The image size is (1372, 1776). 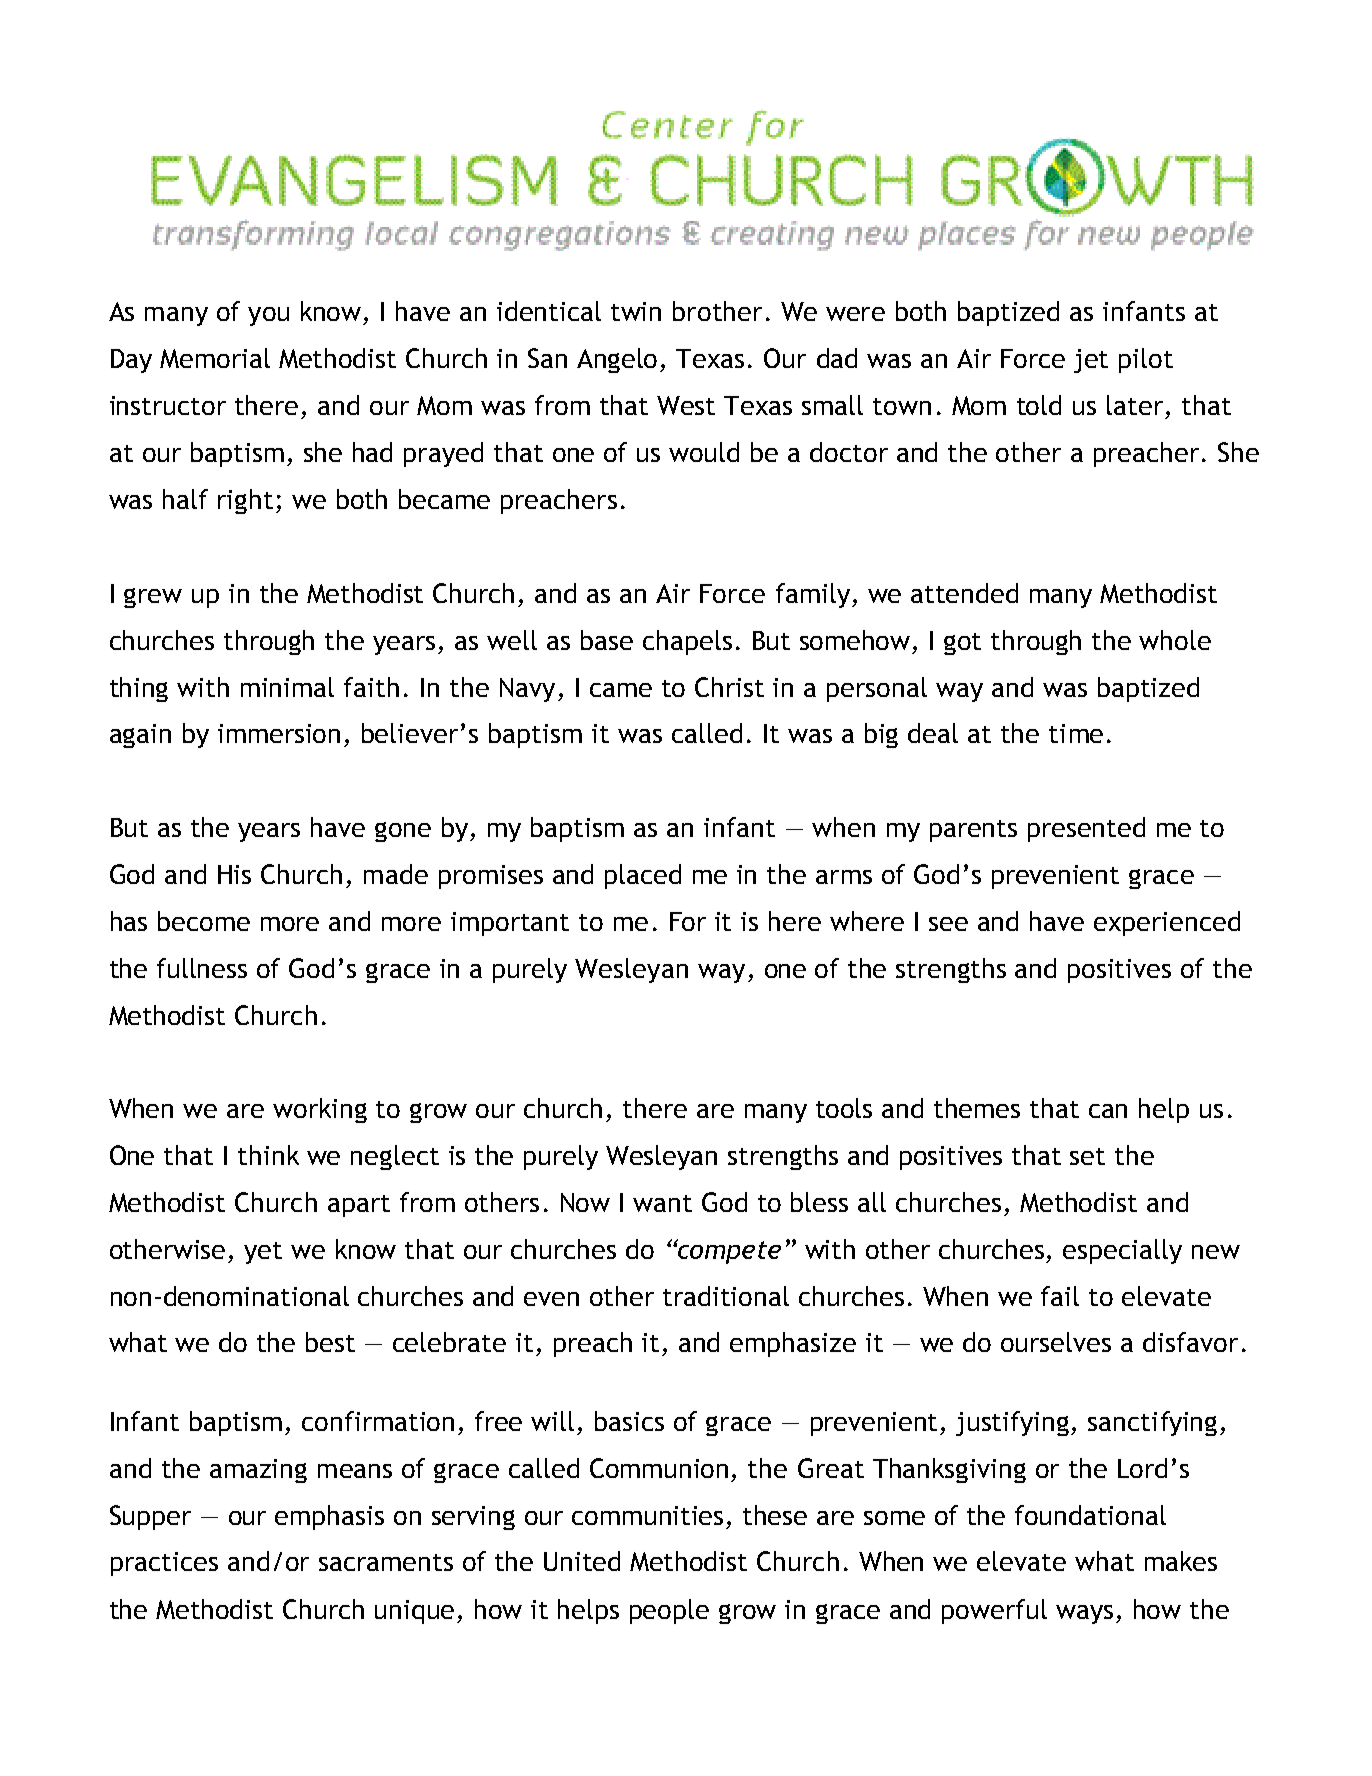 What do you see at coordinates (215, 358) in the screenshot?
I see `Memorial` at bounding box center [215, 358].
